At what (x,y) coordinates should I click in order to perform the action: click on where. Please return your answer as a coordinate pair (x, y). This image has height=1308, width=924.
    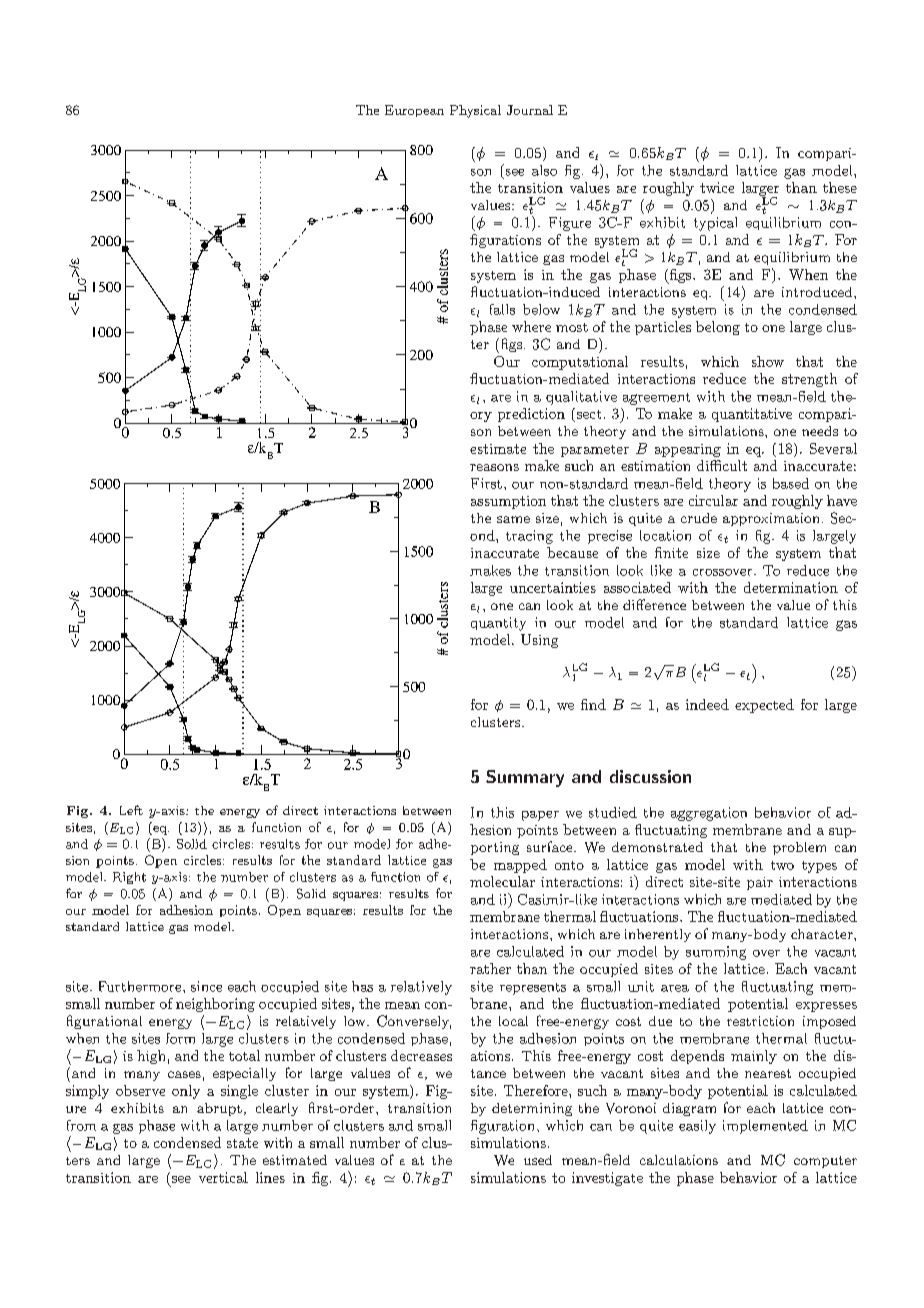
    Looking at the image, I should click on (531, 326).
